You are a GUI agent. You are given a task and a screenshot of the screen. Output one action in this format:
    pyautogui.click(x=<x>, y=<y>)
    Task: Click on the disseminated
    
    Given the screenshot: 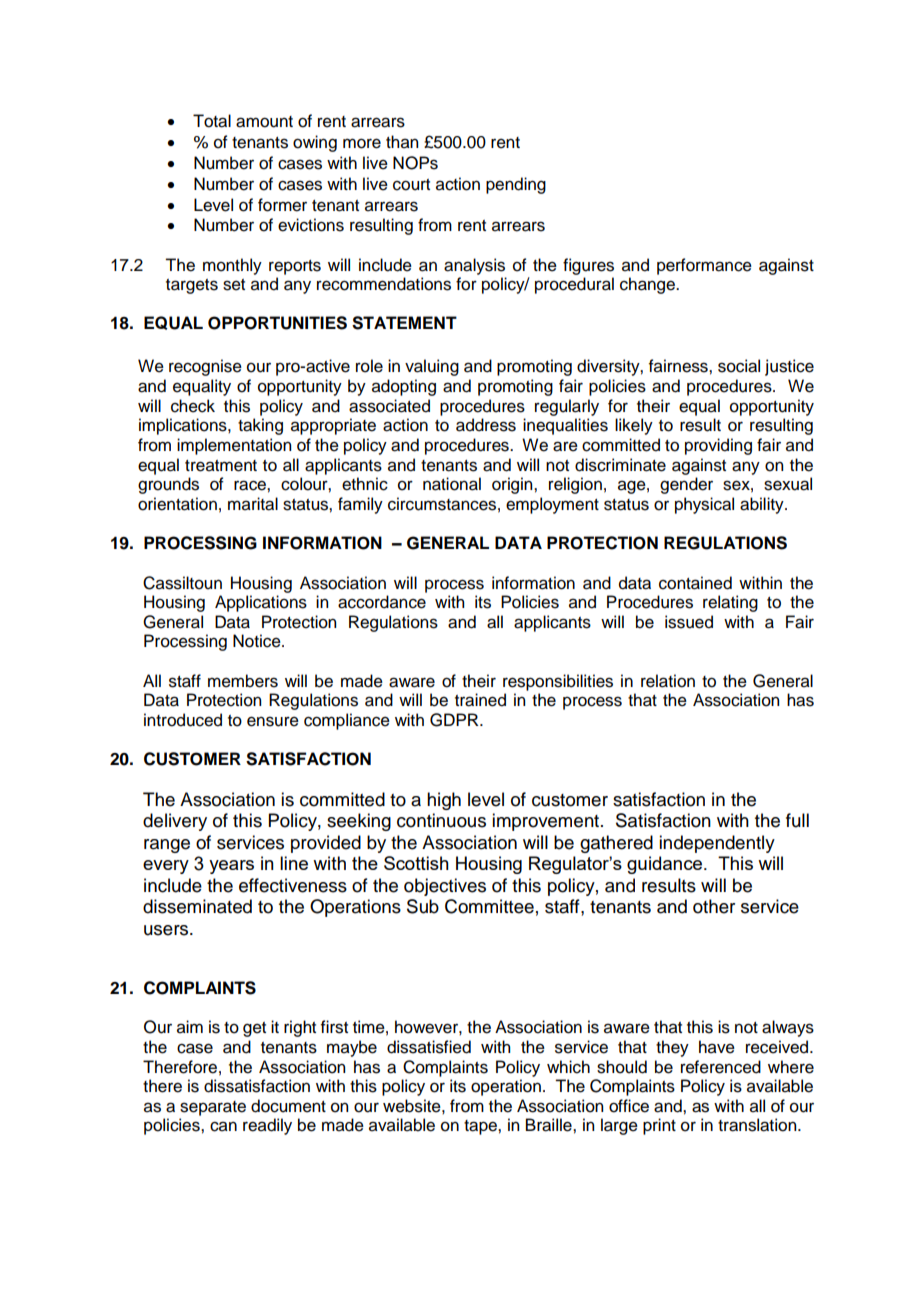 What is the action you would take?
    pyautogui.click(x=197, y=906)
